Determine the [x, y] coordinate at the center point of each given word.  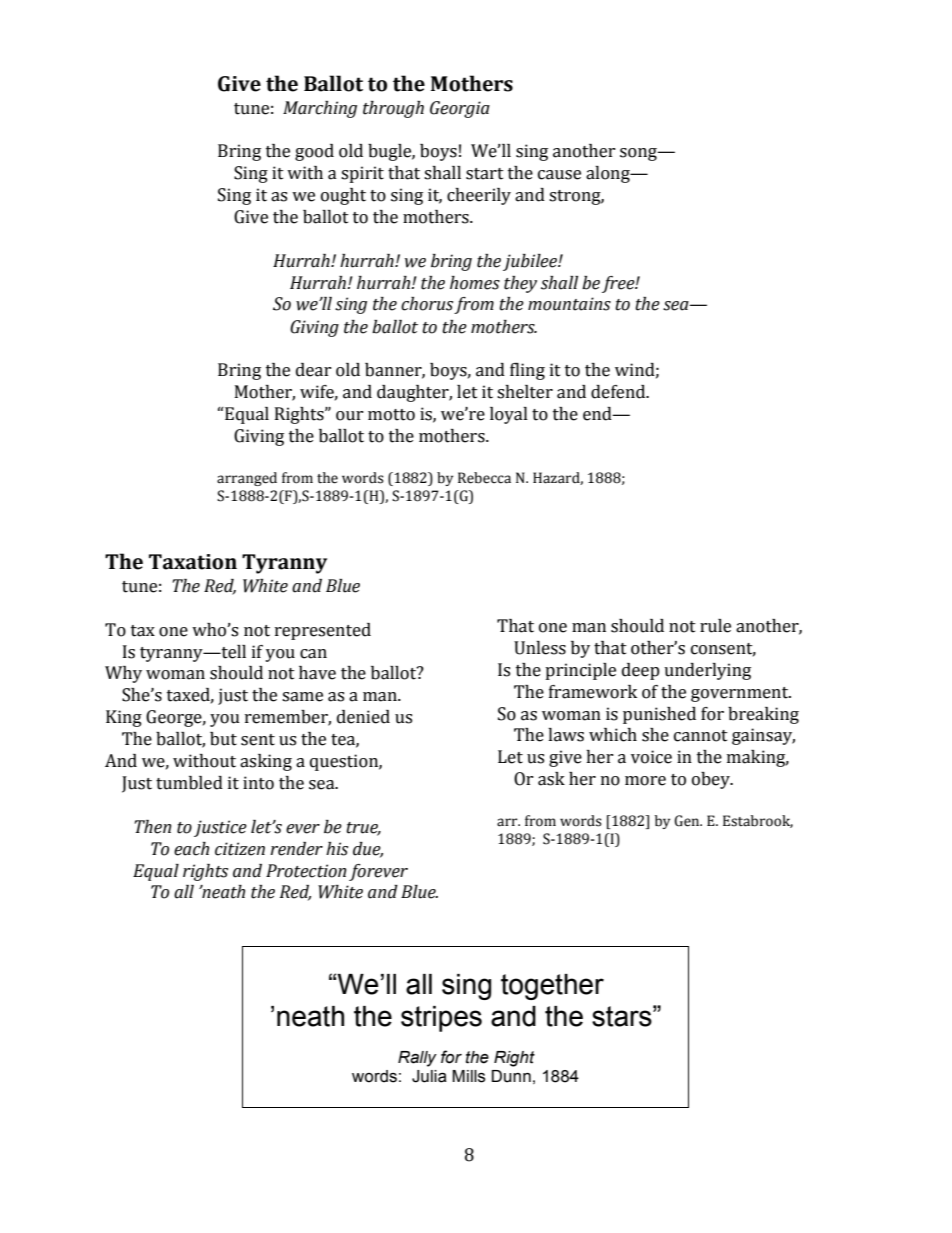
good [314, 152]
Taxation [193, 562]
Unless [540, 648]
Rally [417, 1059]
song [639, 154]
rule [715, 626]
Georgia [460, 109]
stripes [441, 1019]
